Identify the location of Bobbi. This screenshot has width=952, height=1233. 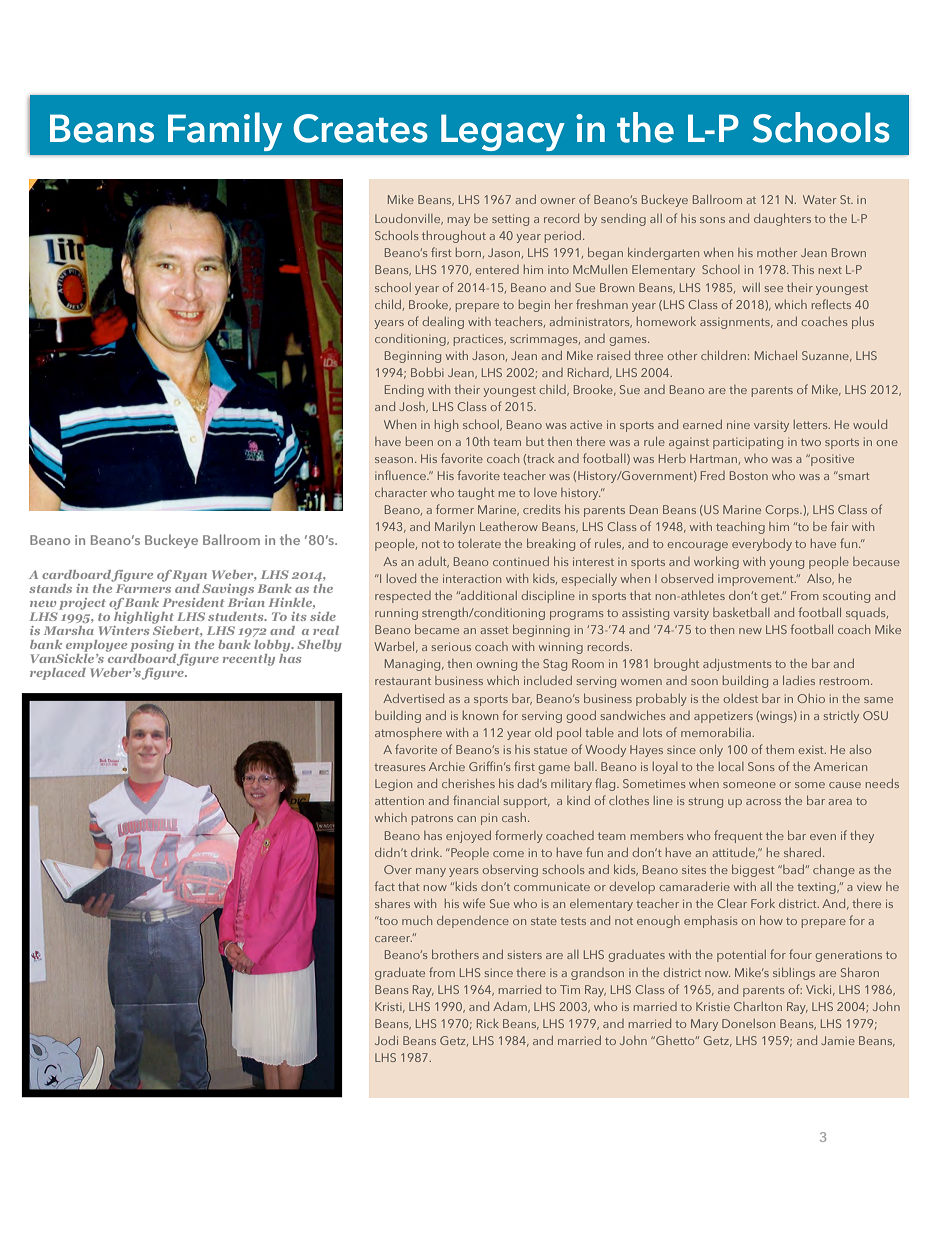
(427, 372).
